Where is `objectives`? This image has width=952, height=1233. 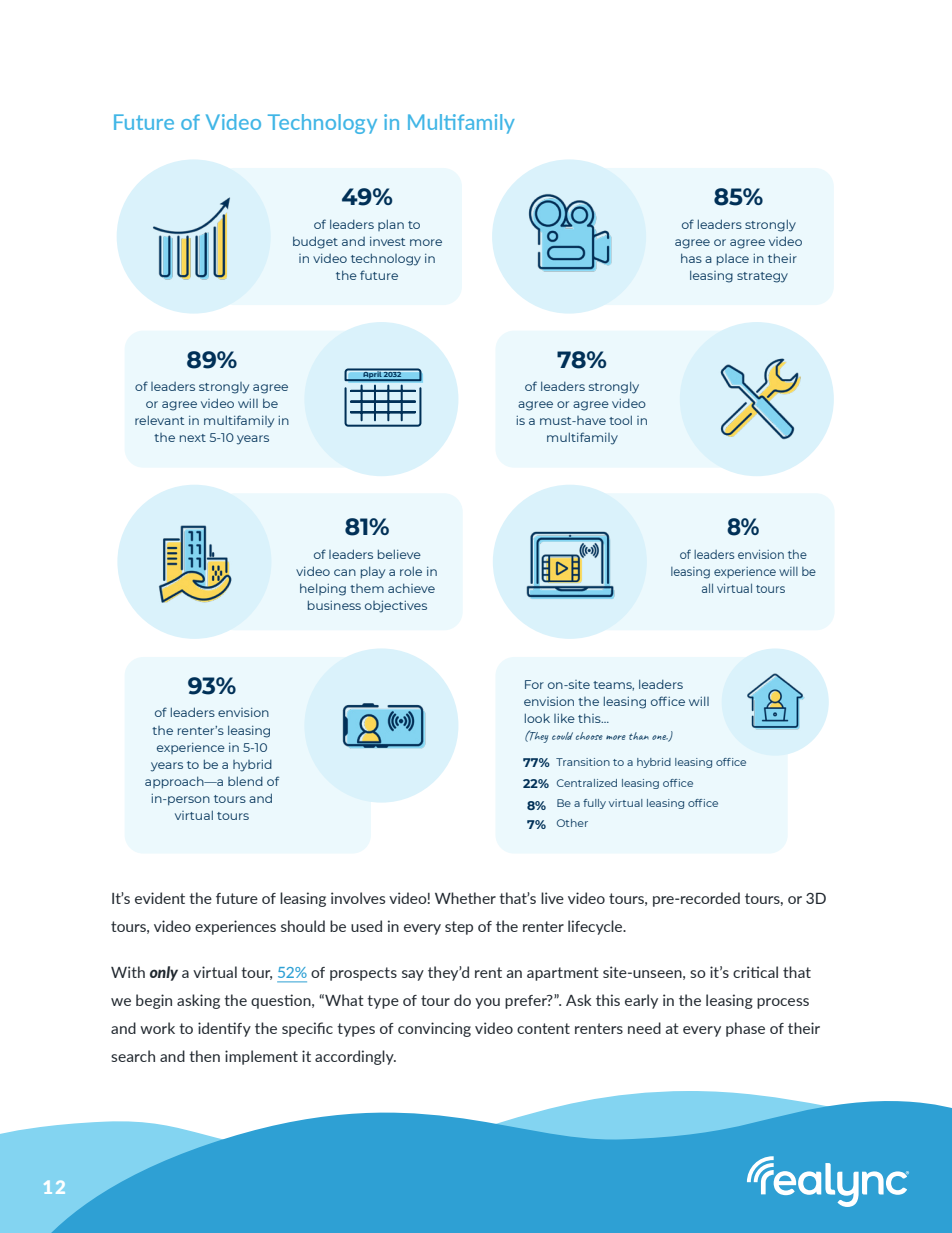
objectives is located at coordinates (396, 607).
